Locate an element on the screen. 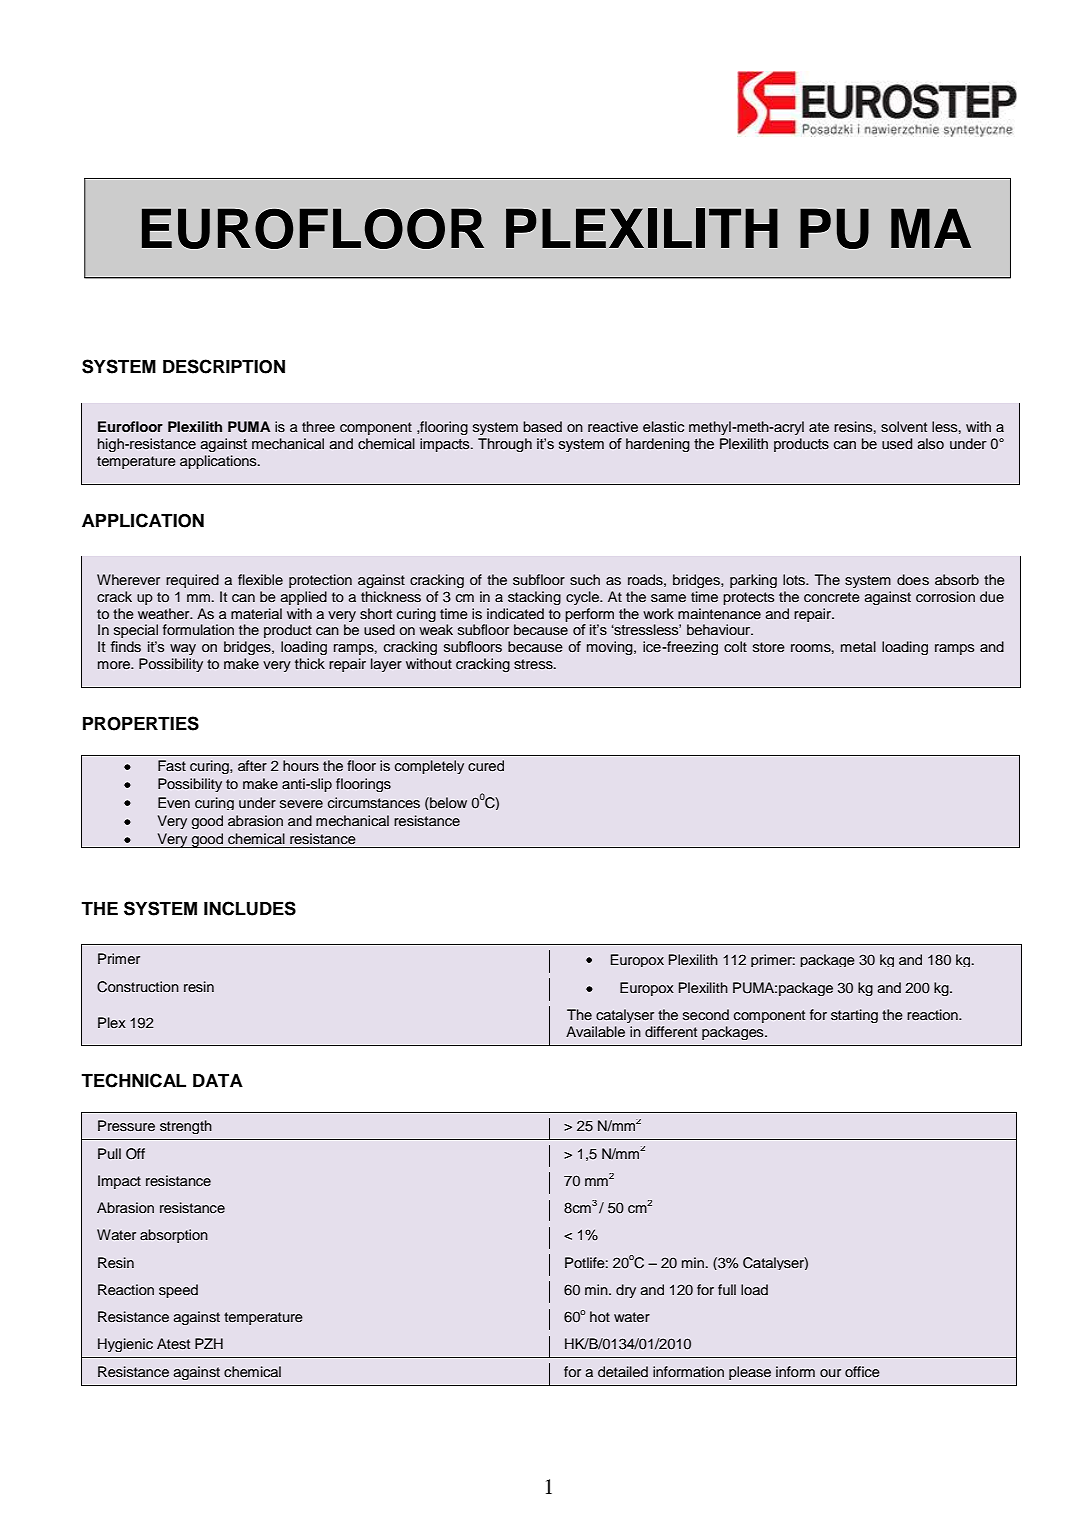 The height and width of the screenshot is (1534, 1084). DATA is located at coordinates (218, 1080).
